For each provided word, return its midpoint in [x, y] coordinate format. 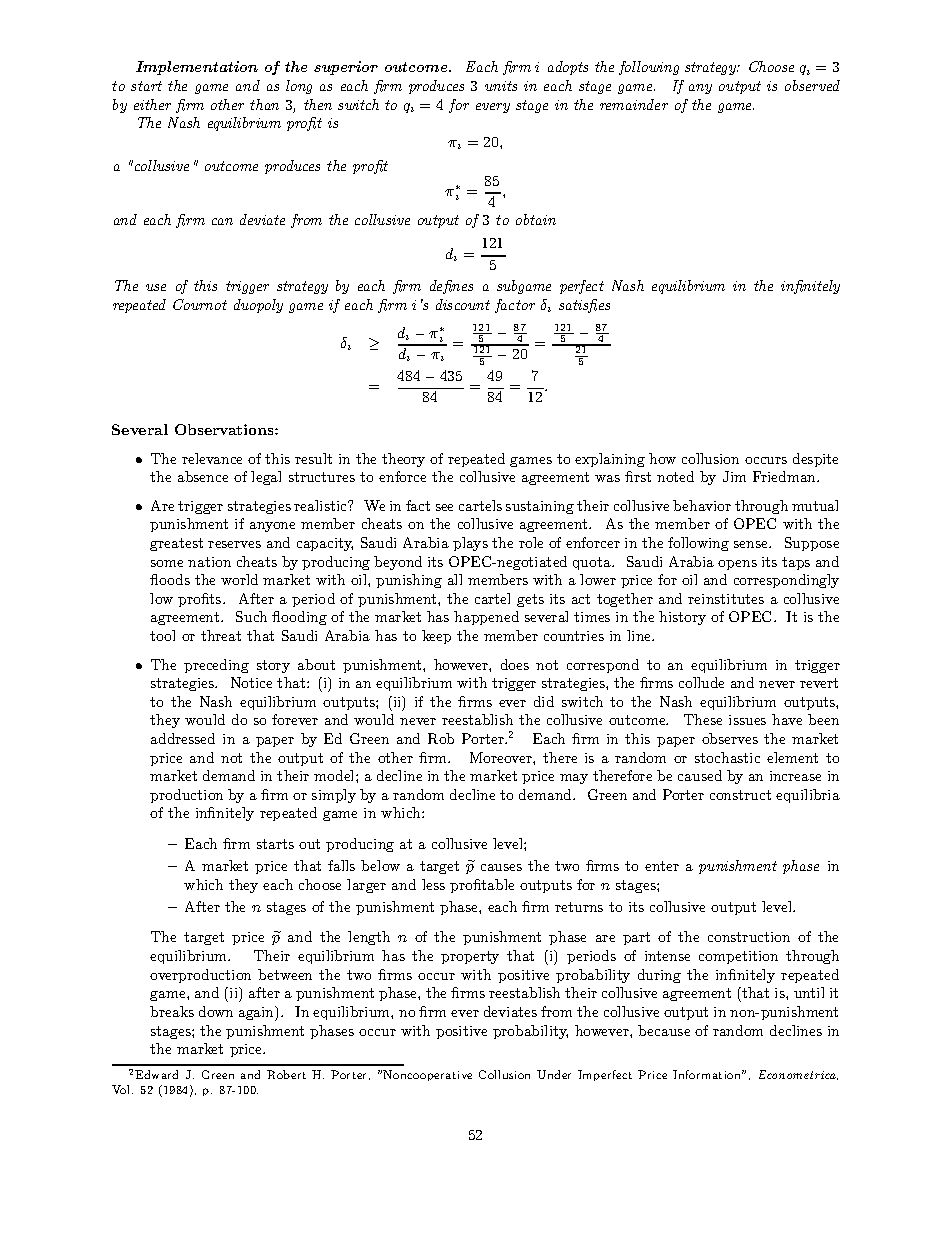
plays [470, 544]
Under [554, 1074]
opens [737, 565]
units [501, 86]
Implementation [197, 68]
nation [209, 562]
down [216, 1011]
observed [812, 85]
